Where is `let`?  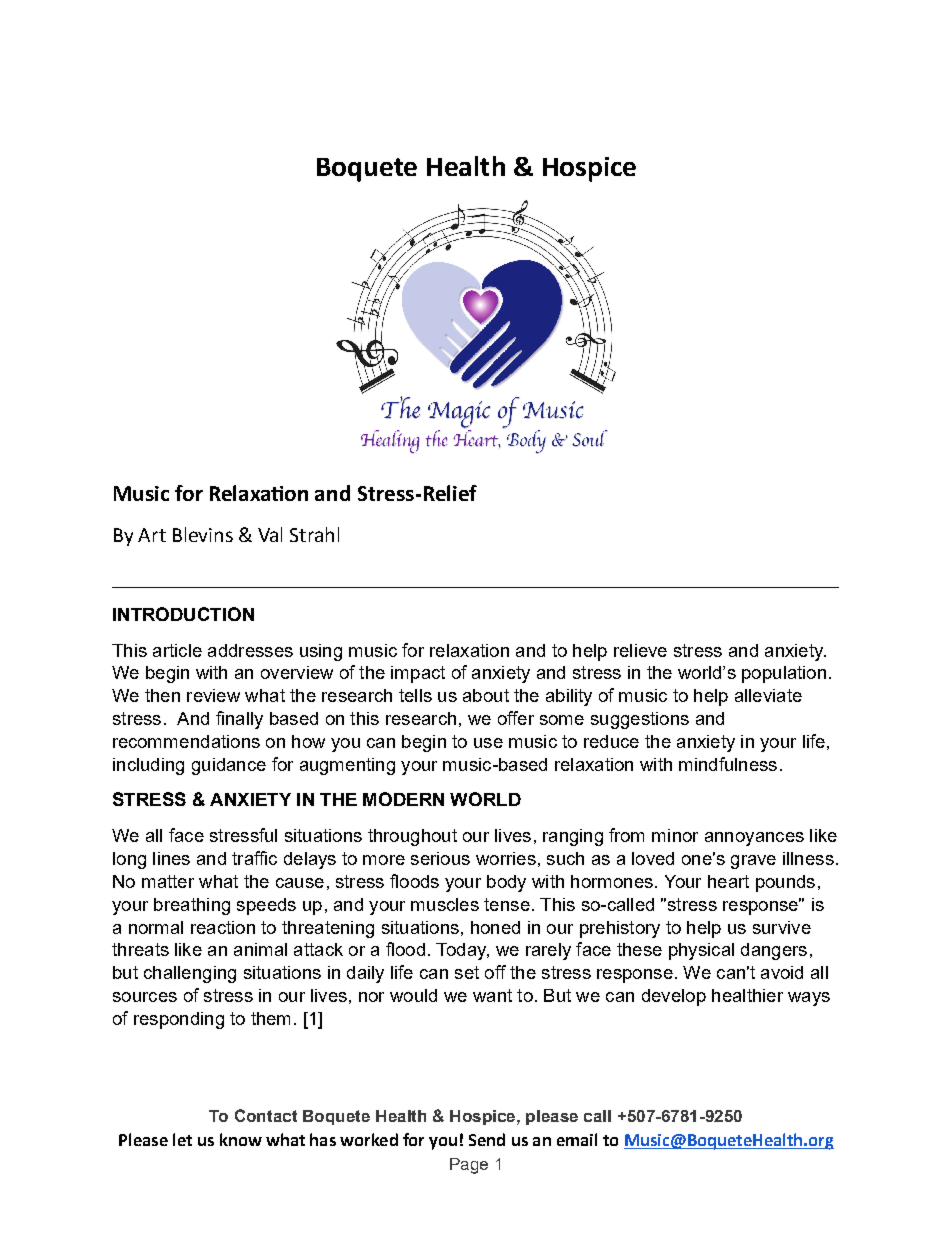
let is located at coordinates (182, 1139).
